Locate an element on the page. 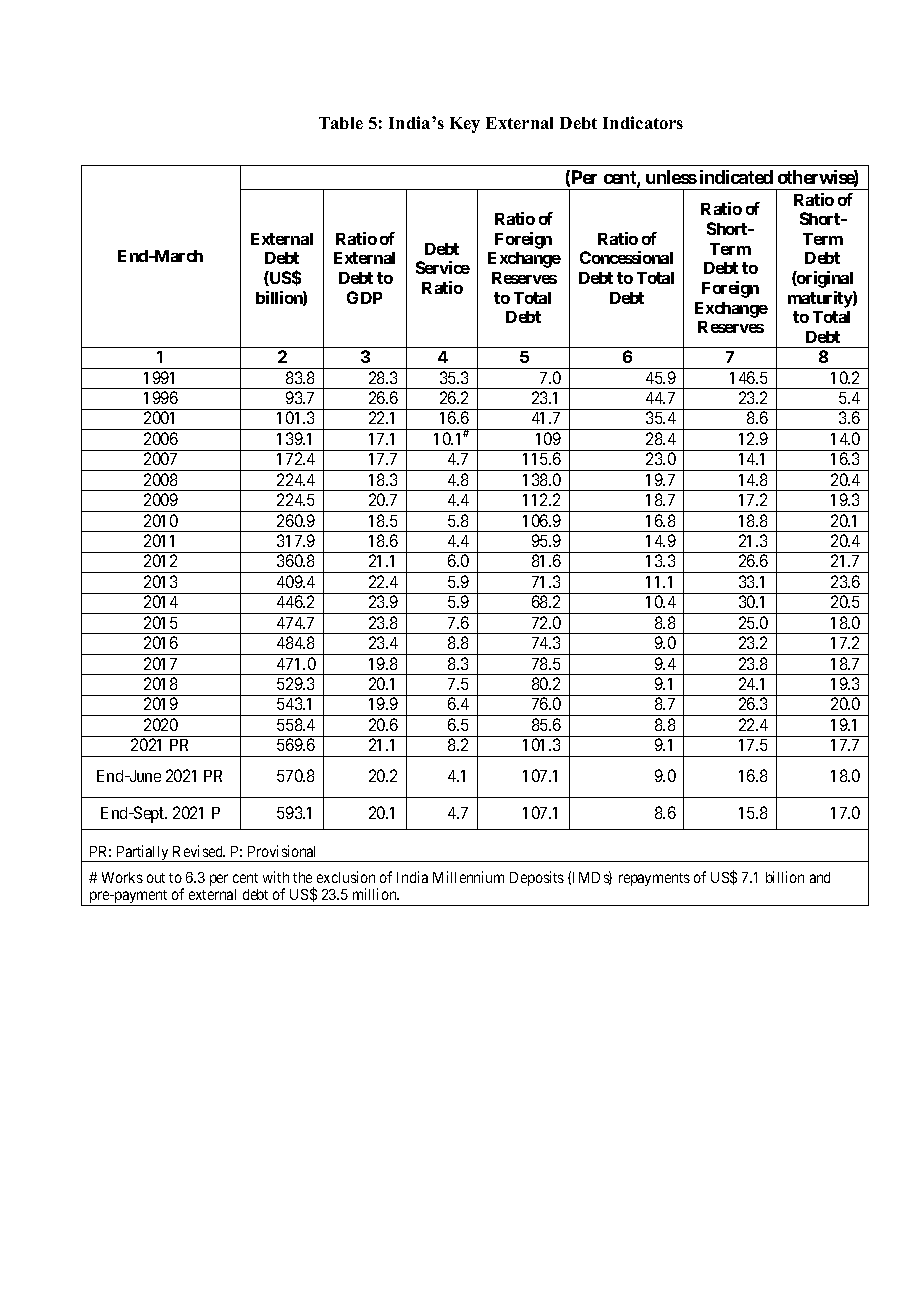 The width and height of the page is (924, 1308). exclusion is located at coordinates (346, 877).
